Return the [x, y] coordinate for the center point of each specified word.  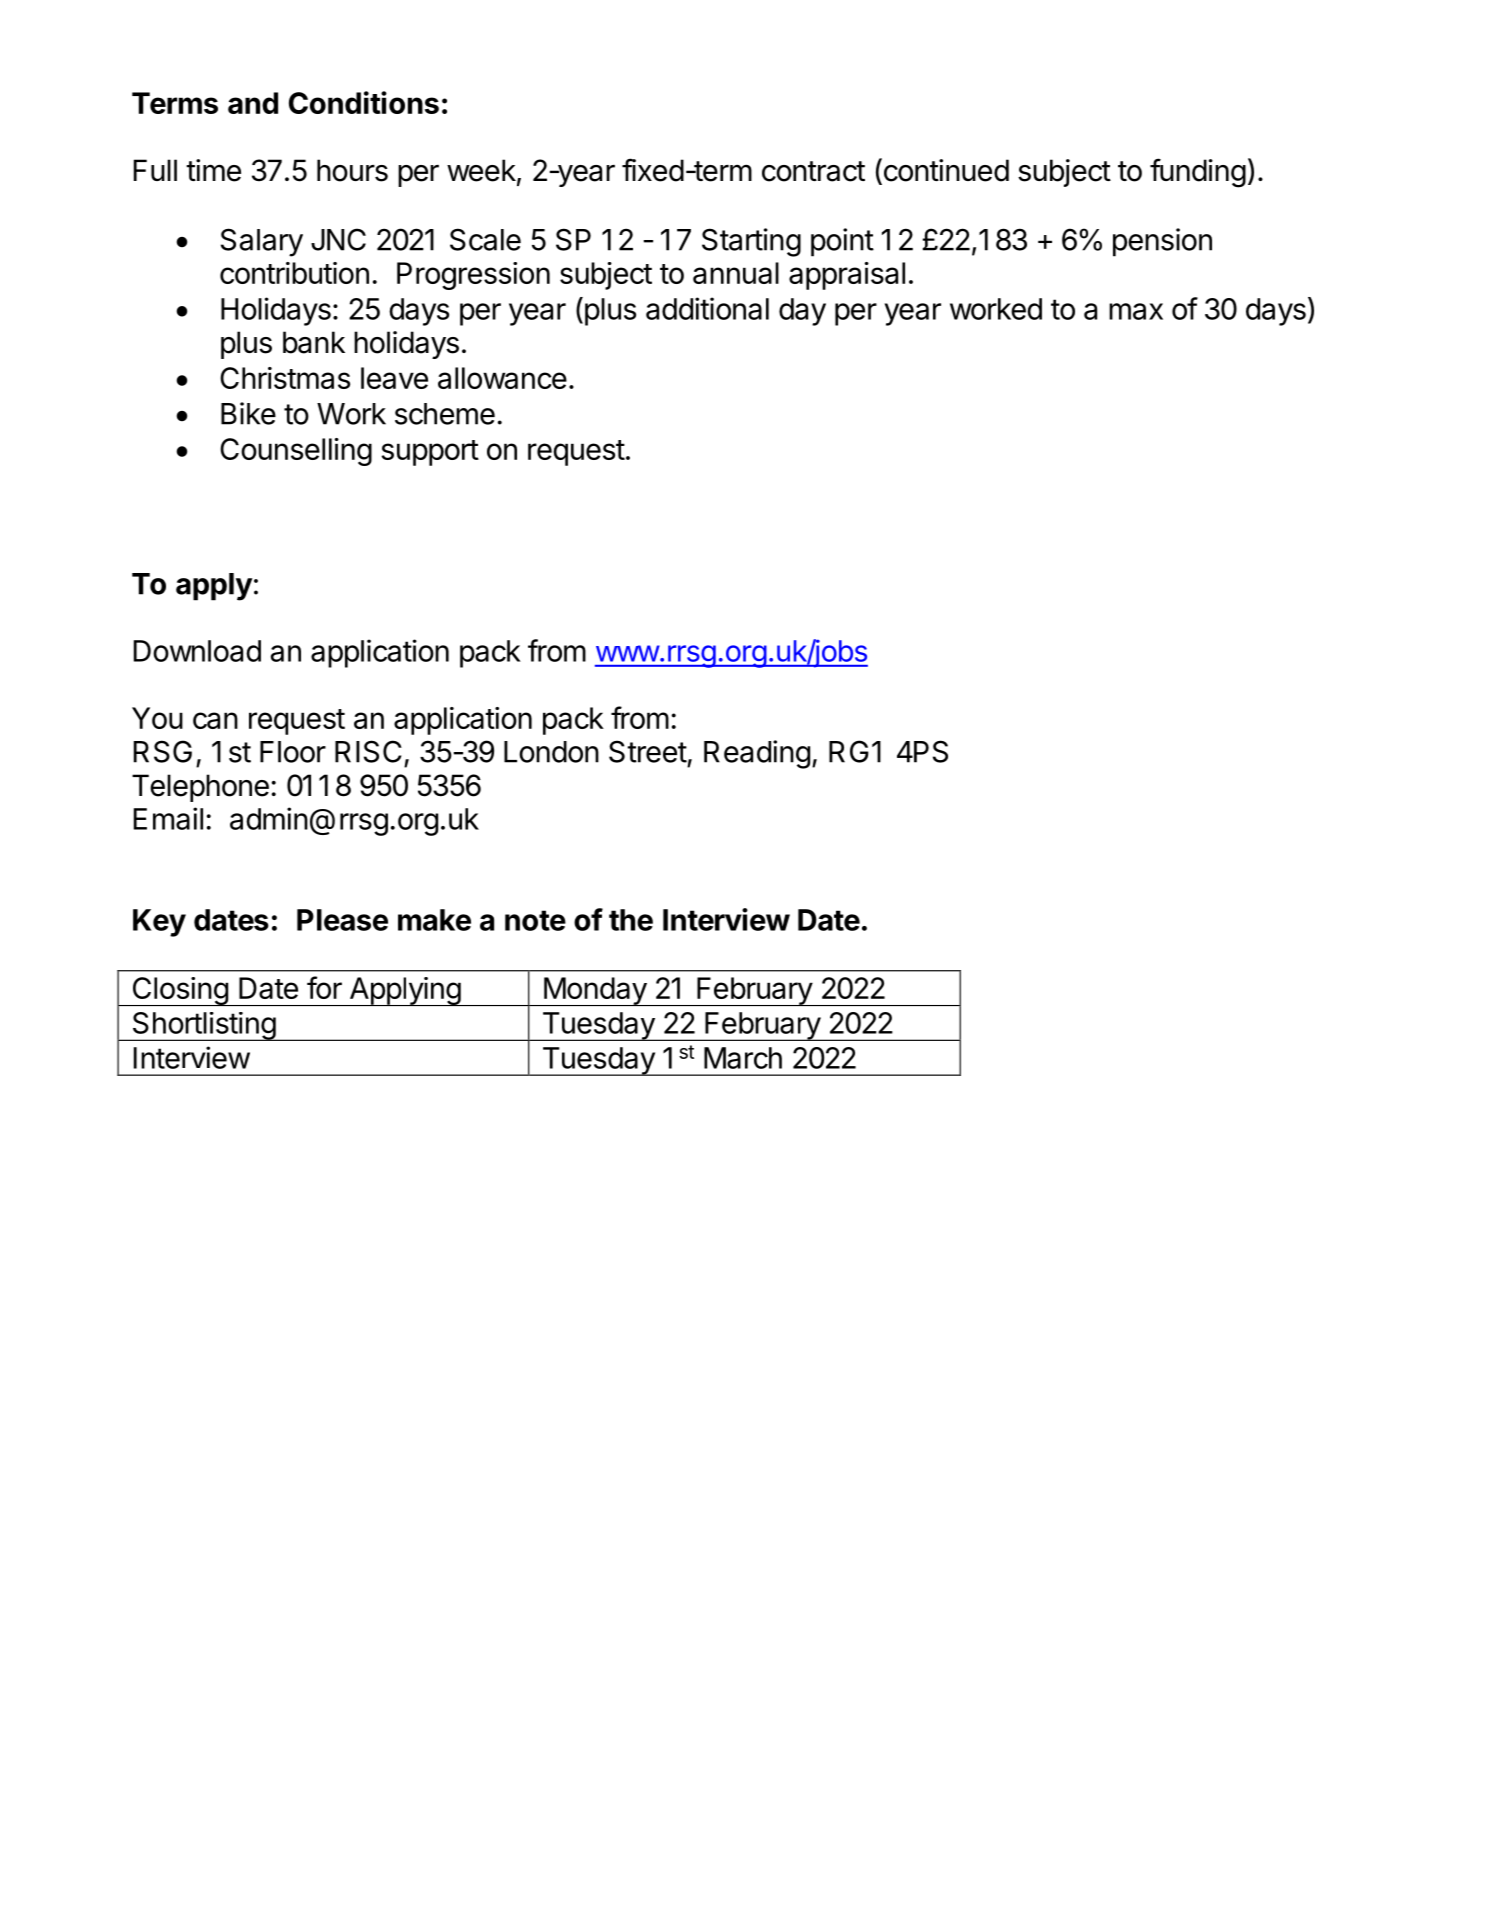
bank [314, 342]
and [253, 103]
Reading [757, 754]
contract [813, 171]
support [430, 453]
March [743, 1058]
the [631, 920]
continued [945, 171]
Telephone [200, 788]
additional [707, 308]
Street [648, 751]
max [1136, 311]
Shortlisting [203, 1026]
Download [197, 651]
